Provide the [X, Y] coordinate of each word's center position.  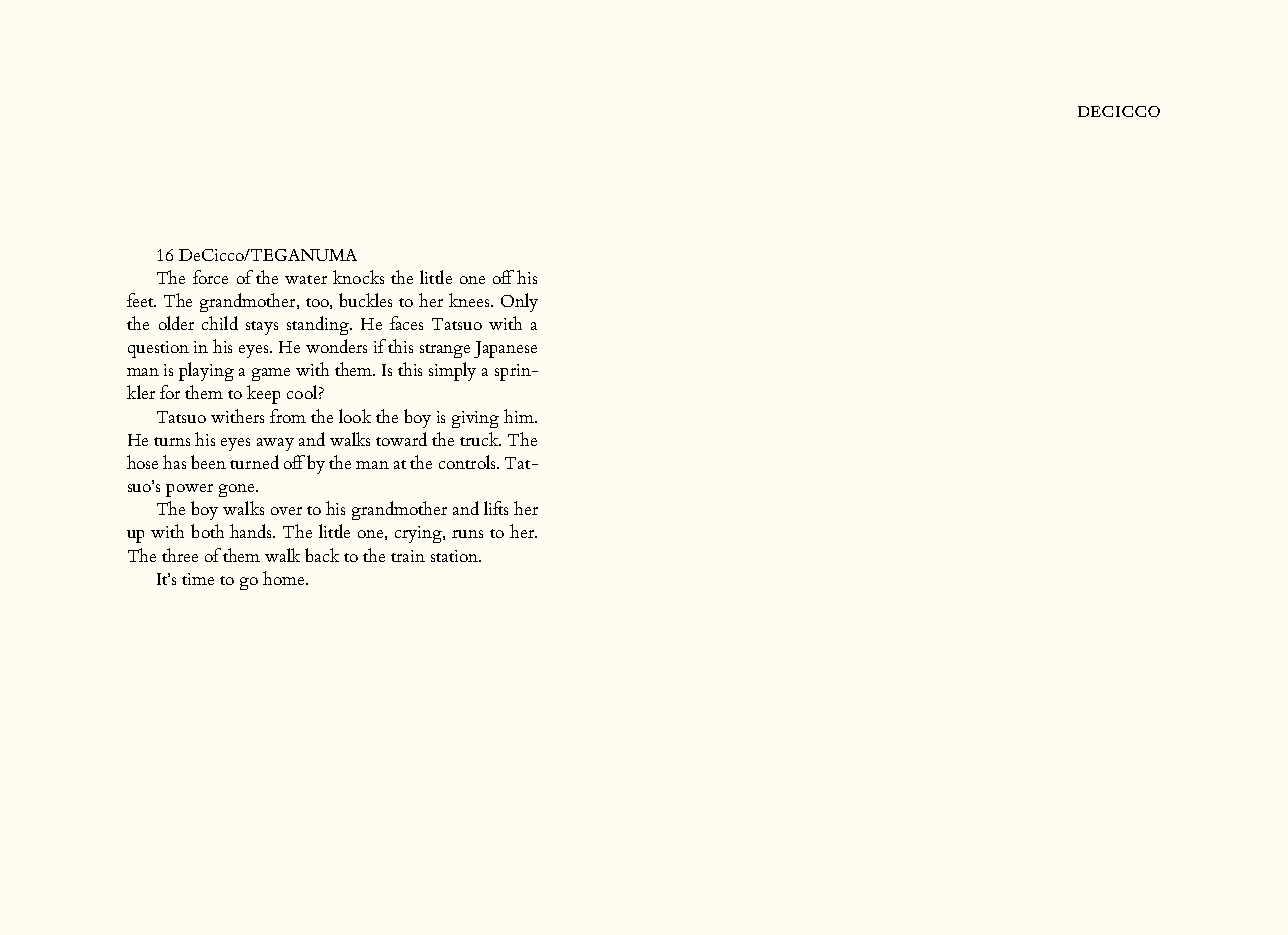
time [198, 579]
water [306, 279]
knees [470, 300]
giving [475, 419]
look [355, 416]
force [210, 277]
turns [172, 441]
